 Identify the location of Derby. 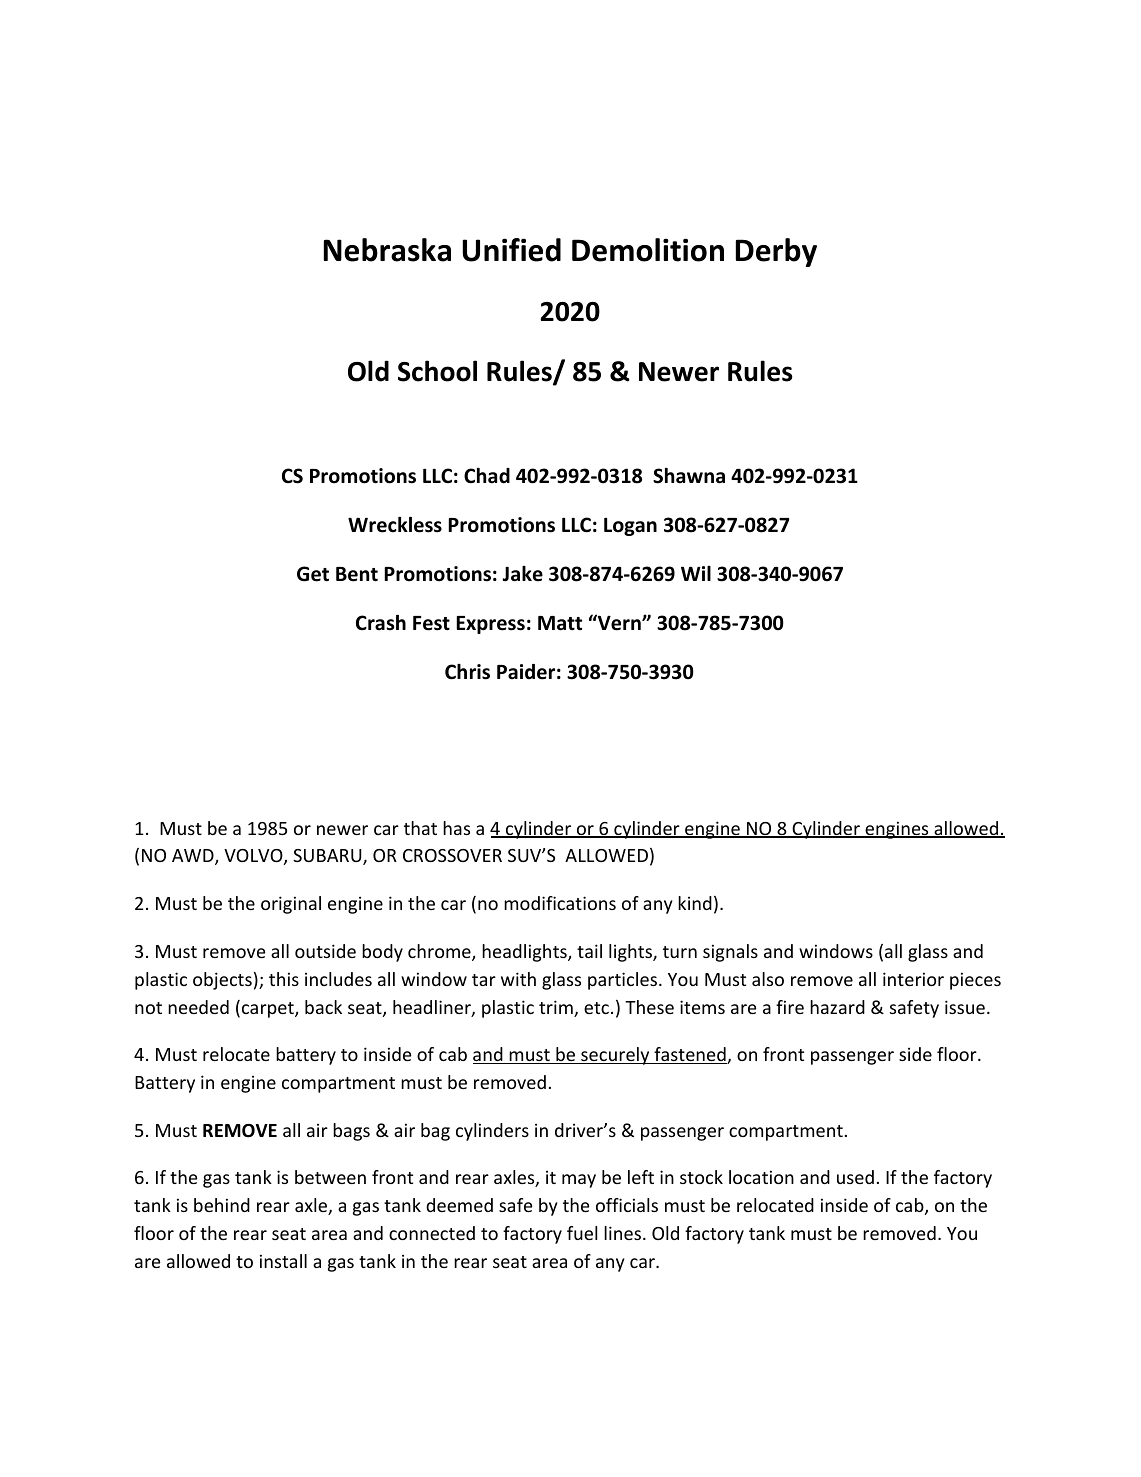
(776, 252).
